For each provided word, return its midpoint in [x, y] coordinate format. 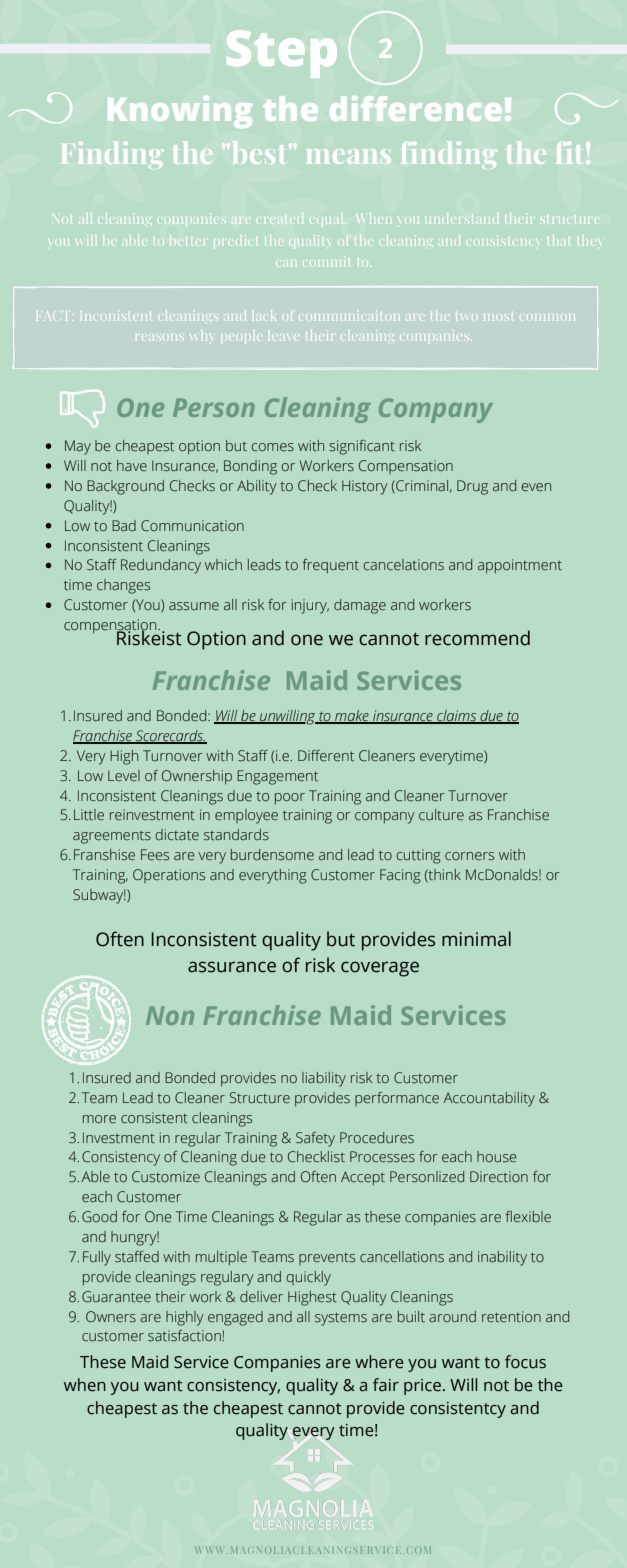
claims [457, 717]
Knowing [180, 112]
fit [569, 153]
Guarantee [116, 1296]
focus [525, 1362]
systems [341, 1319]
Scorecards [170, 737]
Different [326, 755]
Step [282, 54]
